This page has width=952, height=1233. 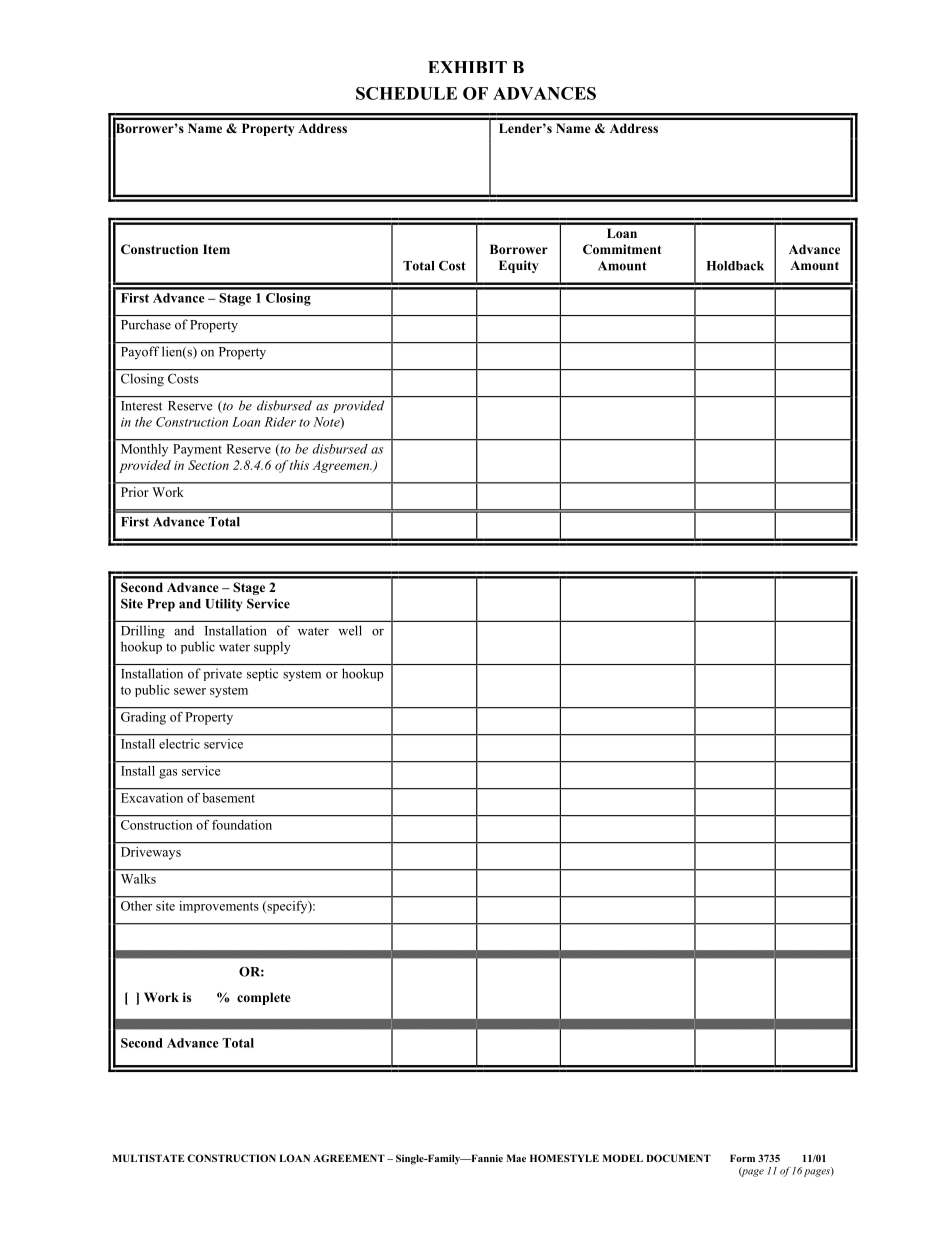 I want to click on complete, so click(x=264, y=998).
